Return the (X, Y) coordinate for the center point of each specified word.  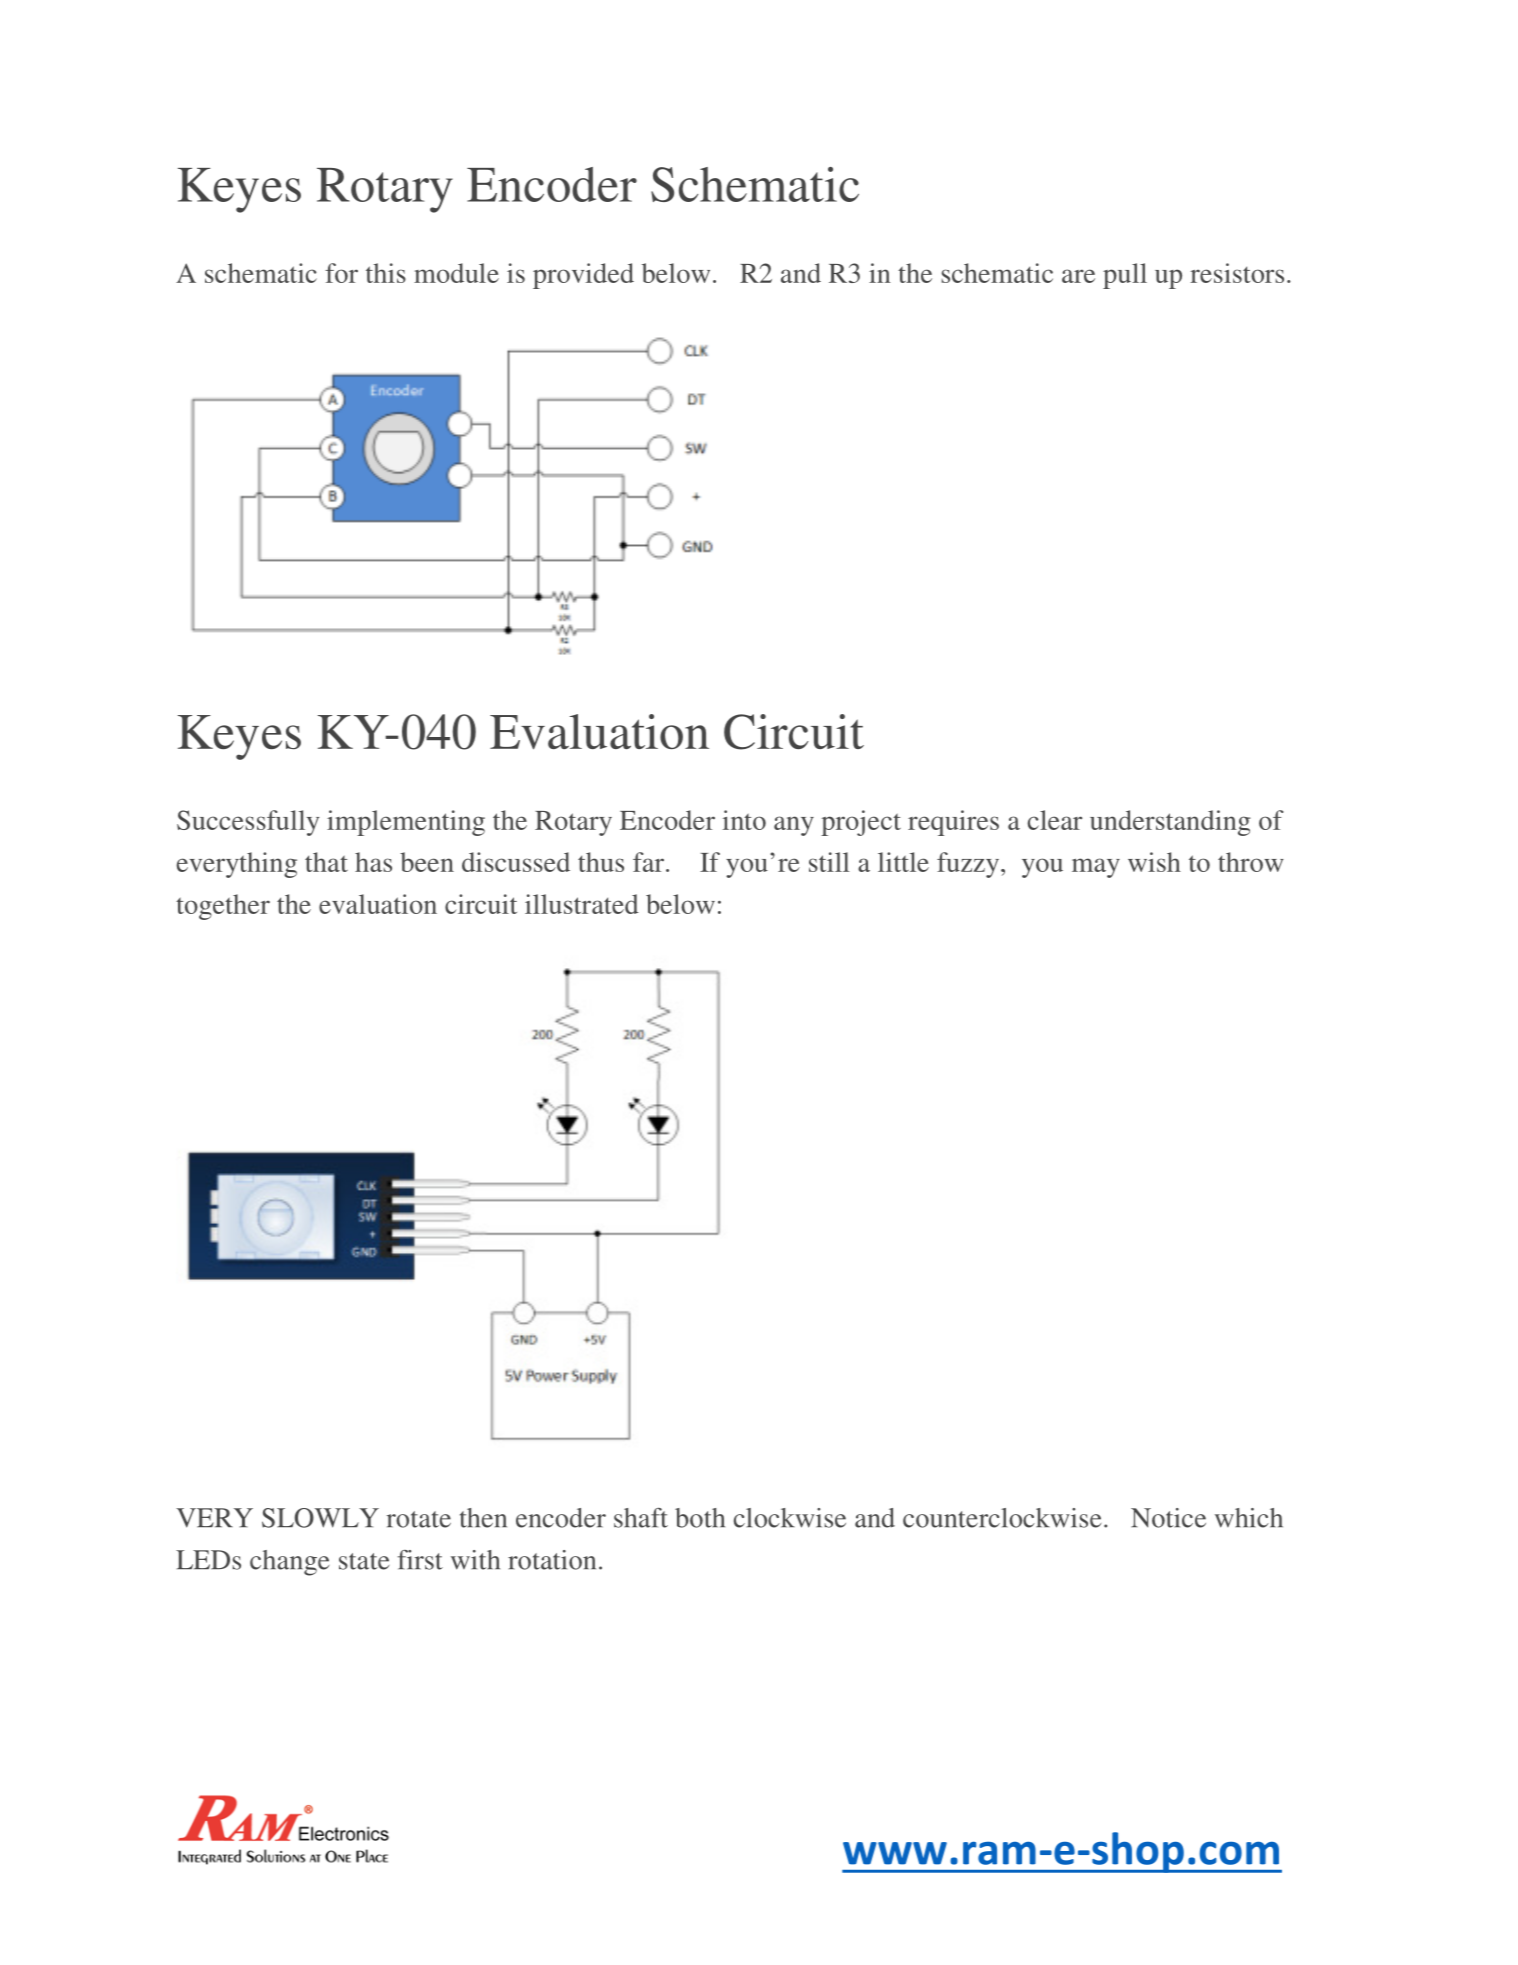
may (1096, 868)
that (326, 862)
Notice (1168, 1518)
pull (1125, 276)
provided (583, 276)
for (341, 273)
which (1249, 1518)
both (700, 1518)
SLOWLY (320, 1518)
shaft (641, 1518)
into (744, 820)
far (650, 862)
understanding (1170, 823)
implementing (406, 823)
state (364, 1561)
